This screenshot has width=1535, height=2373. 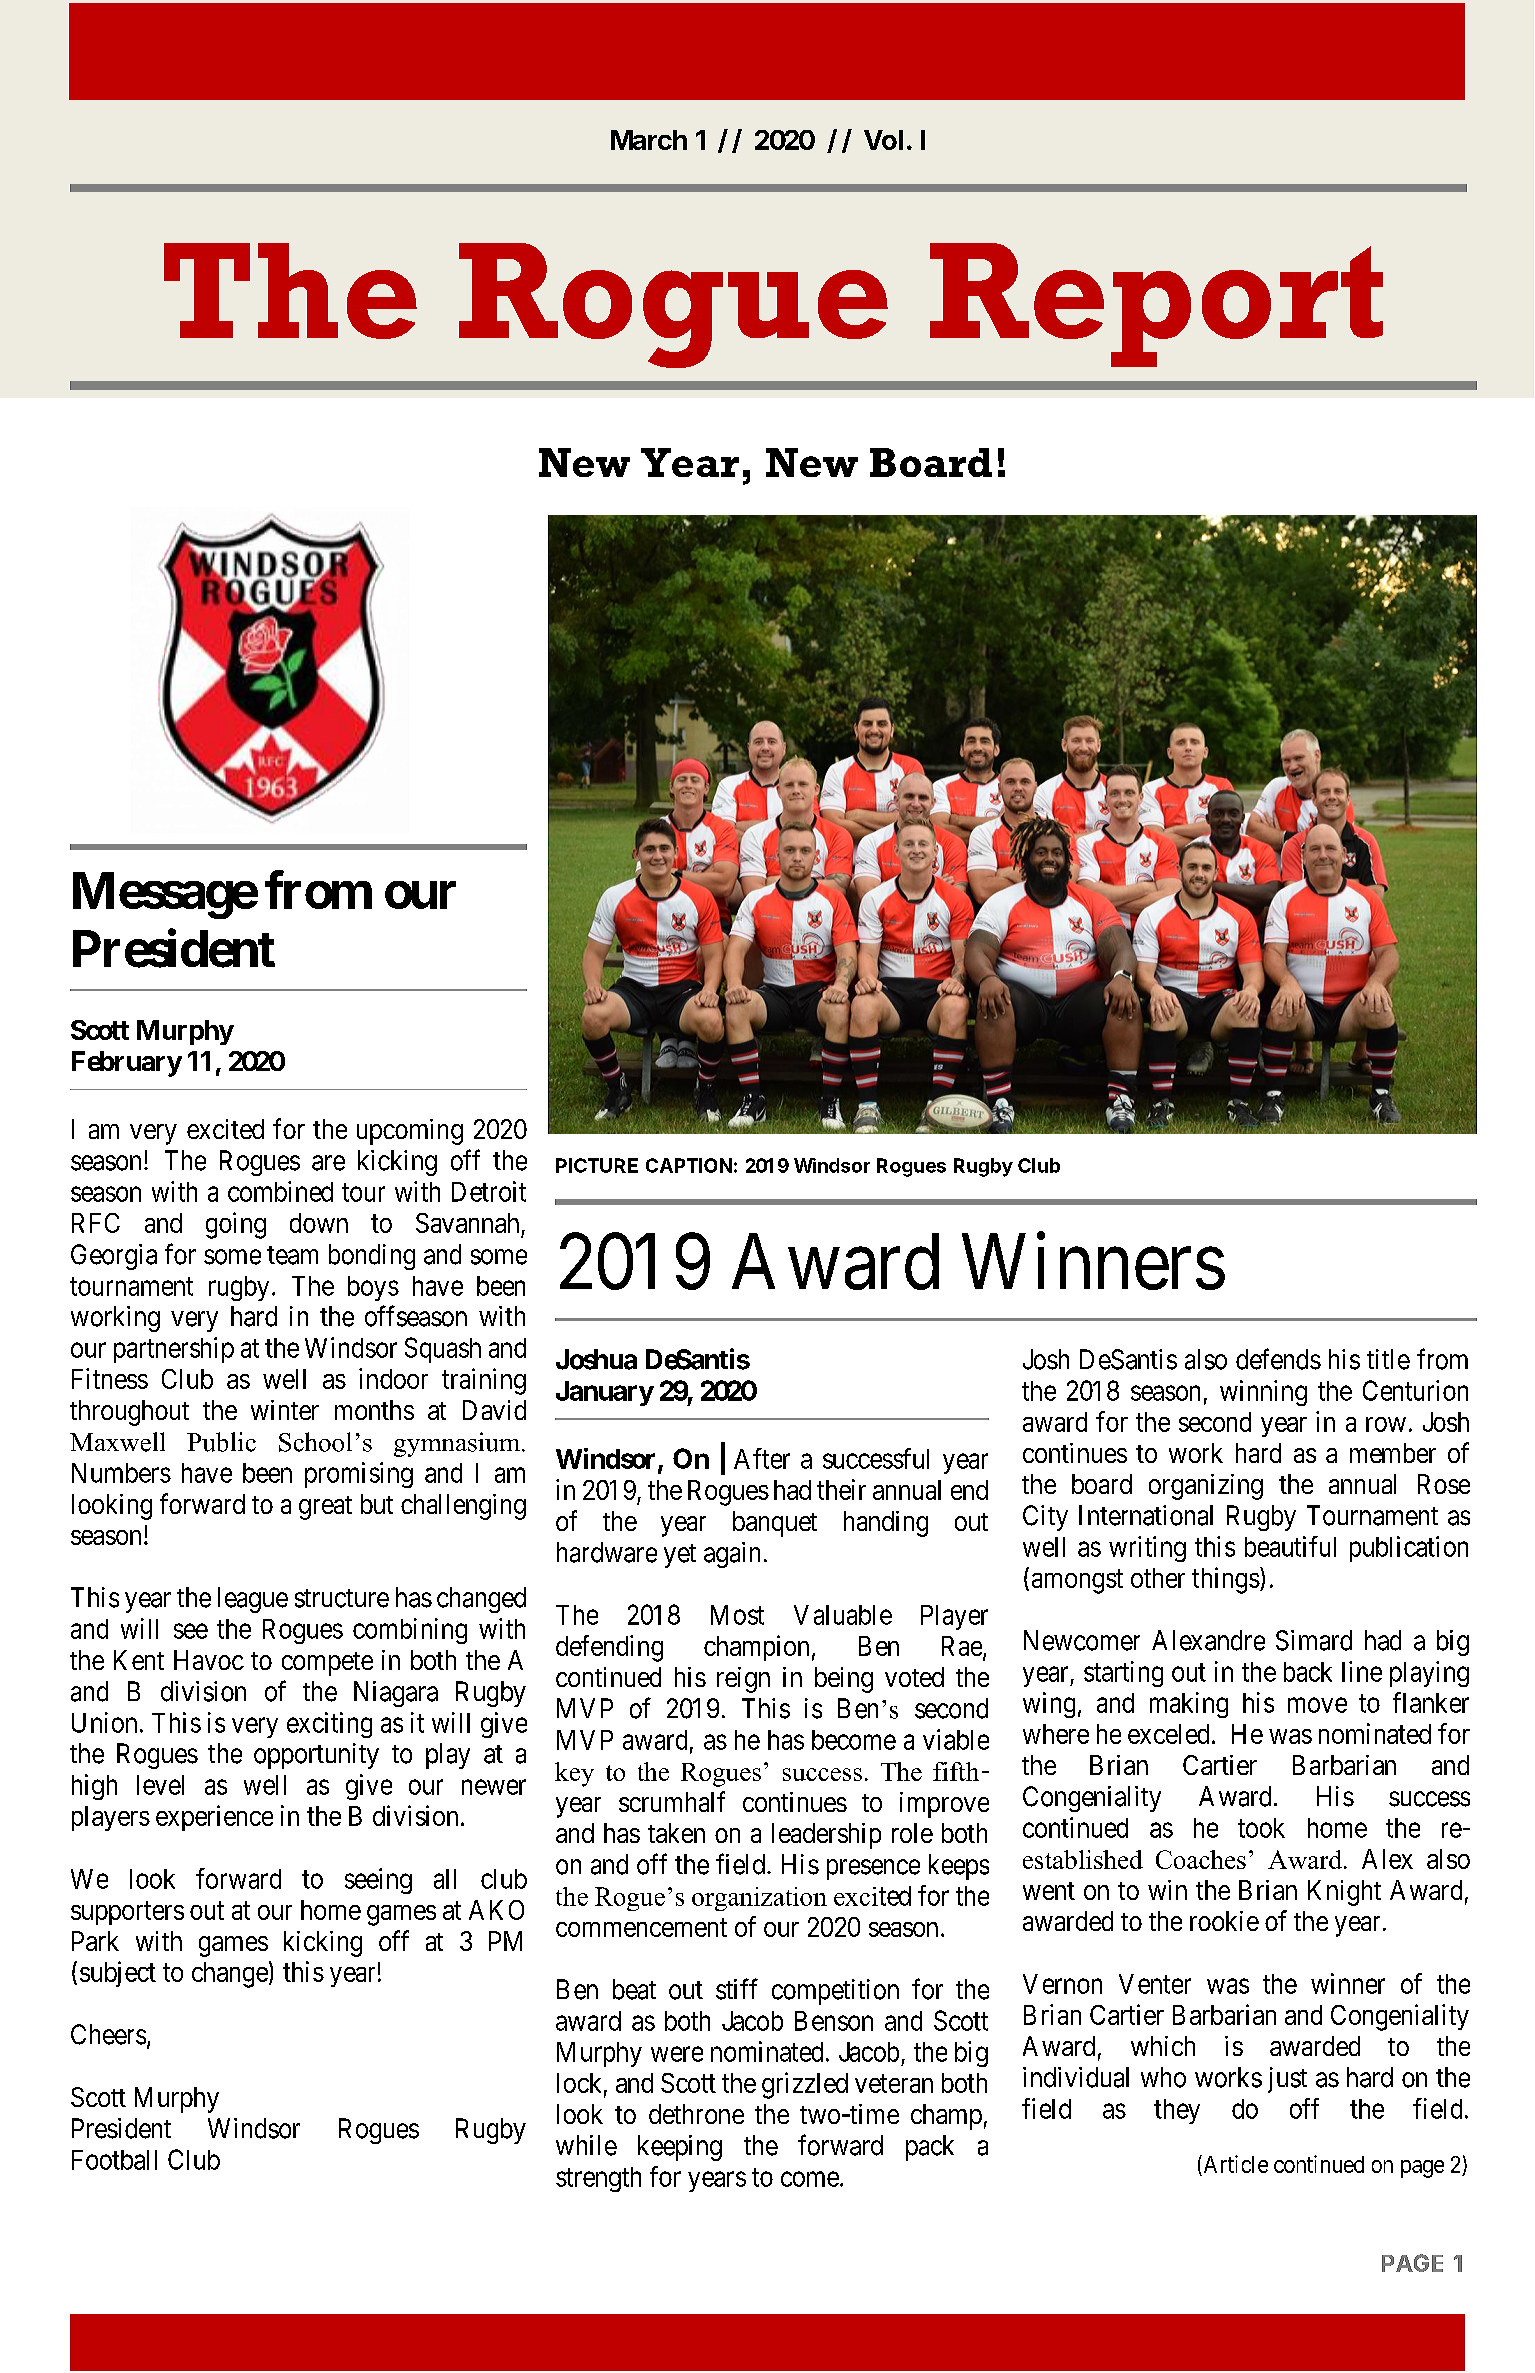 I want to click on defends, so click(x=1278, y=1359).
